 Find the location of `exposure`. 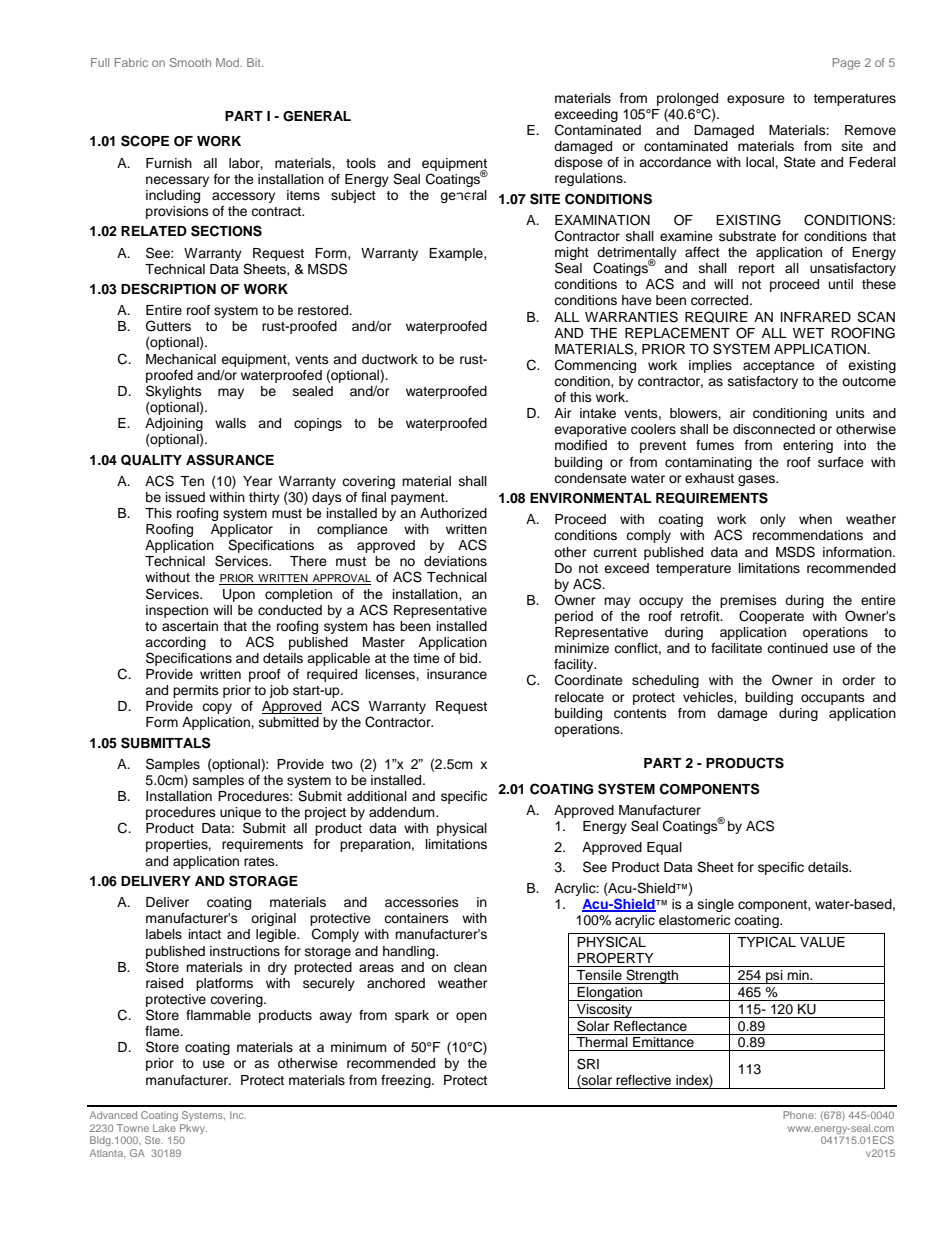

exposure is located at coordinates (756, 100).
